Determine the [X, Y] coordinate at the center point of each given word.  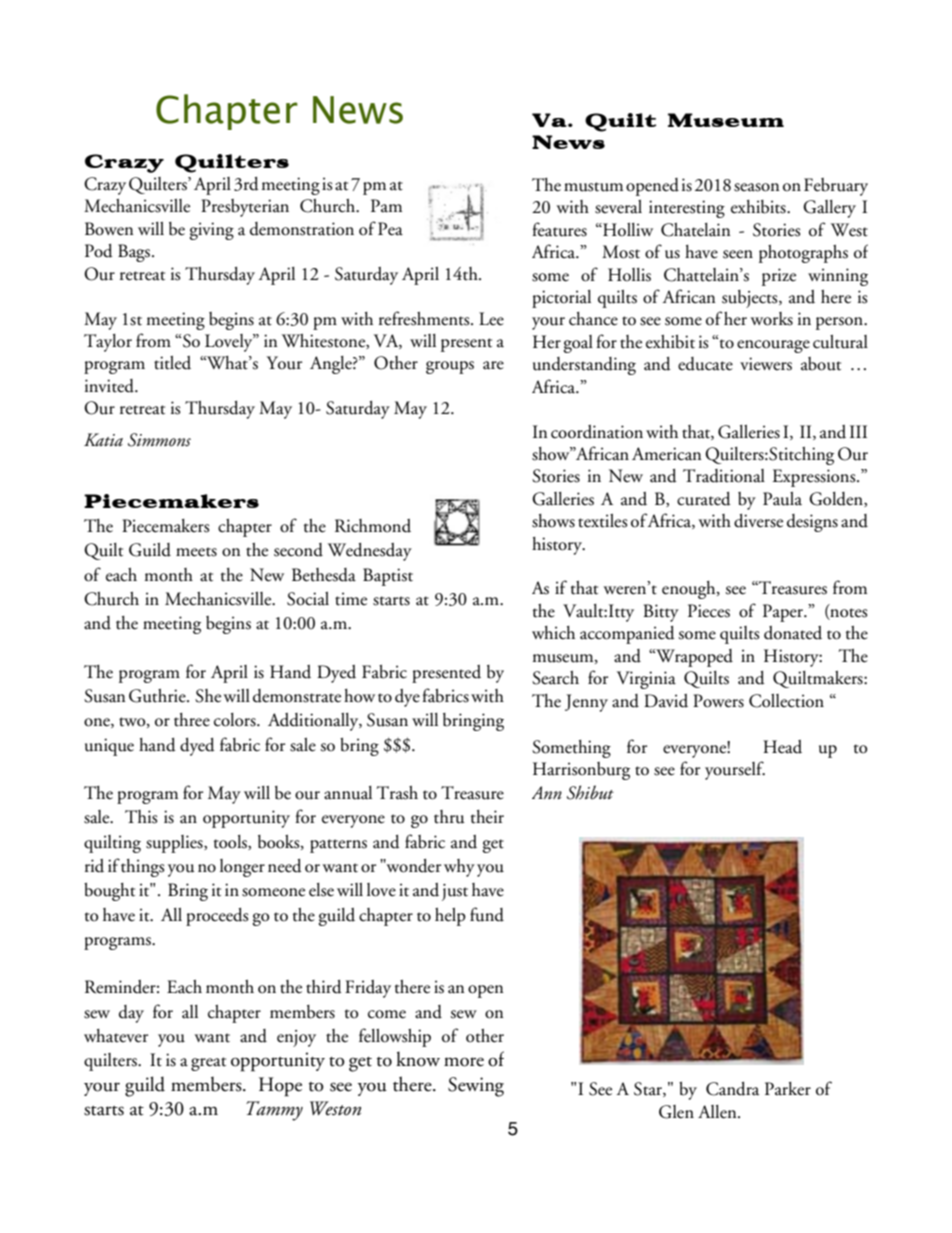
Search [555, 678]
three [192, 720]
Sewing [476, 1087]
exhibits [759, 207]
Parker [788, 1089]
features [559, 229]
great [208, 1064]
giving [212, 231]
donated [793, 633]
